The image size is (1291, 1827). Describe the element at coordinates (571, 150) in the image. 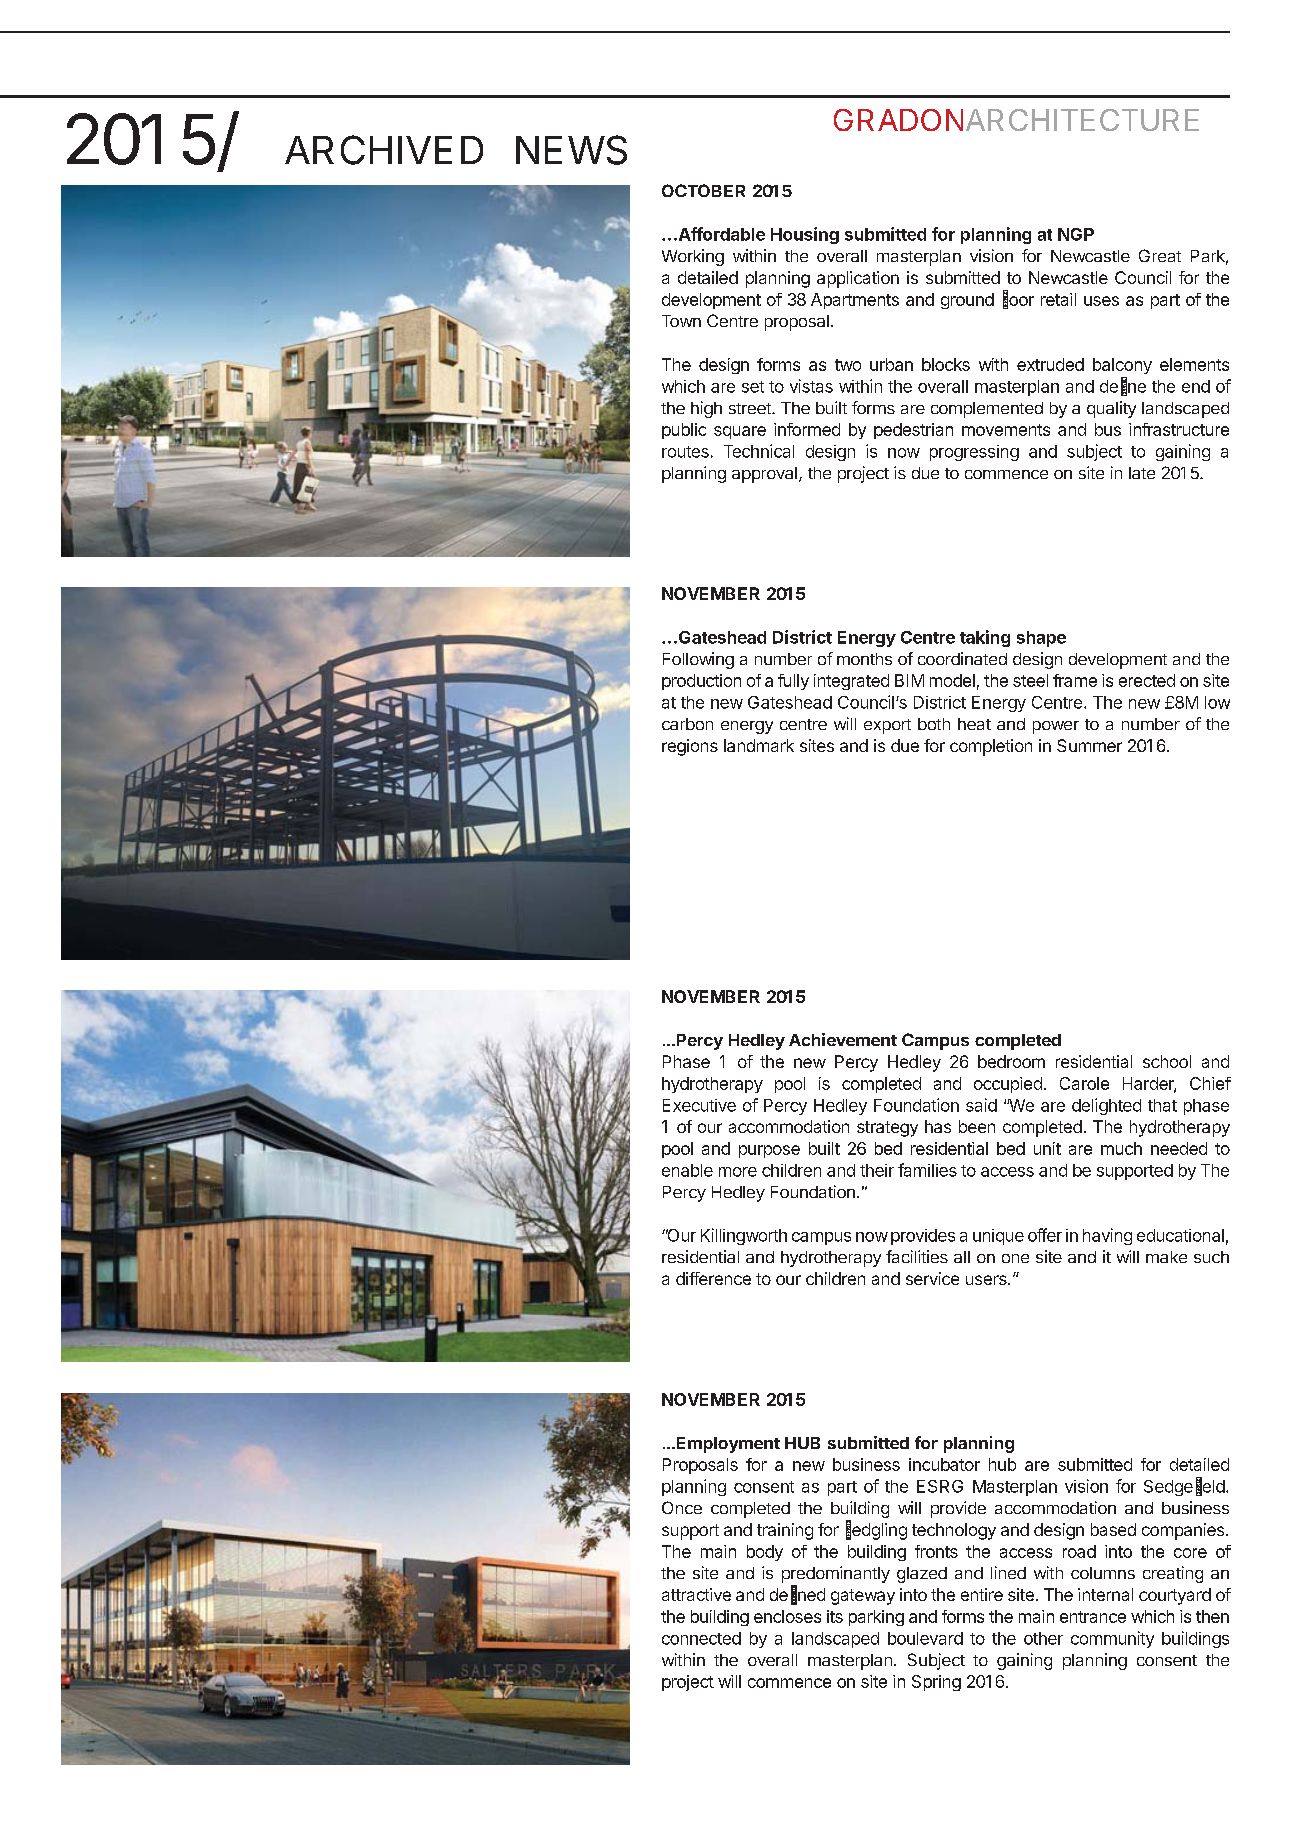

I see `NEWS` at that location.
